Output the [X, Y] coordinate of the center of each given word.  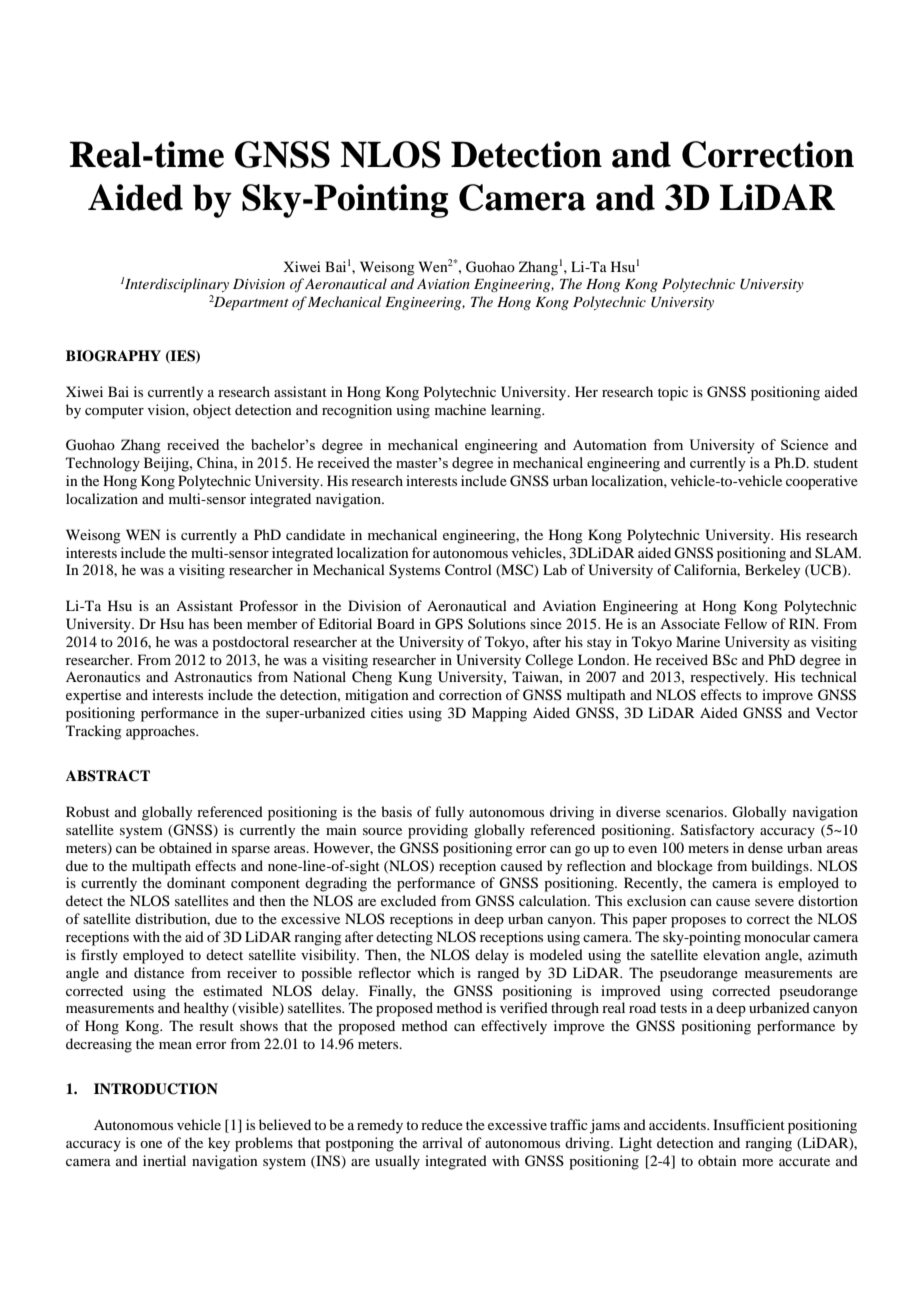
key [219, 1144]
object [212, 411]
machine [460, 409]
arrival [443, 1142]
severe [774, 902]
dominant [196, 882]
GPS [449, 624]
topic [673, 393]
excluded [408, 900]
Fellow [746, 623]
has [199, 623]
